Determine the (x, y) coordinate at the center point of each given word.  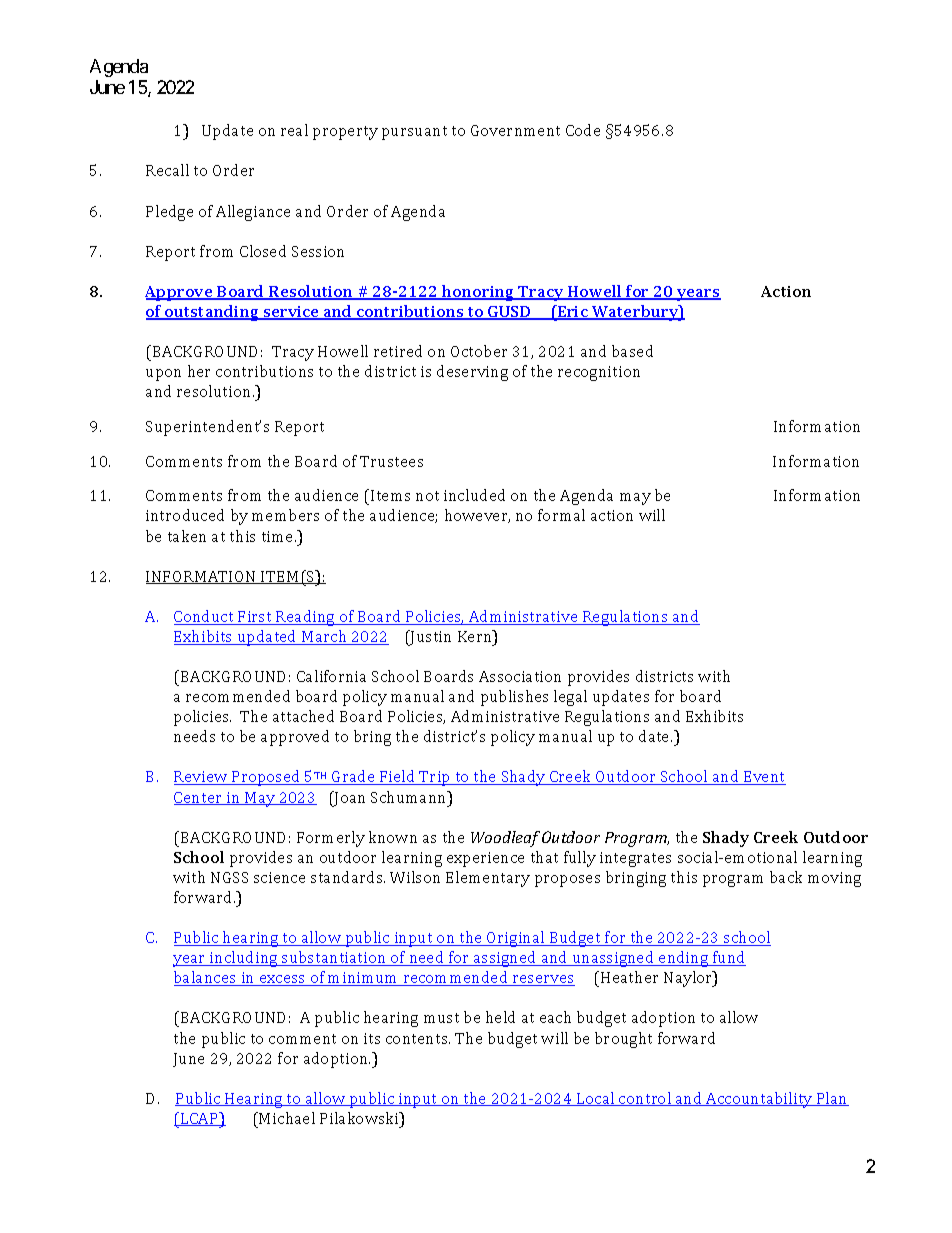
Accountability (759, 1100)
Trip (435, 778)
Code (583, 130)
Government (515, 130)
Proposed (266, 778)
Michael (286, 1118)
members (285, 515)
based (632, 351)
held (500, 1017)
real (294, 130)
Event (764, 778)
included (474, 495)
